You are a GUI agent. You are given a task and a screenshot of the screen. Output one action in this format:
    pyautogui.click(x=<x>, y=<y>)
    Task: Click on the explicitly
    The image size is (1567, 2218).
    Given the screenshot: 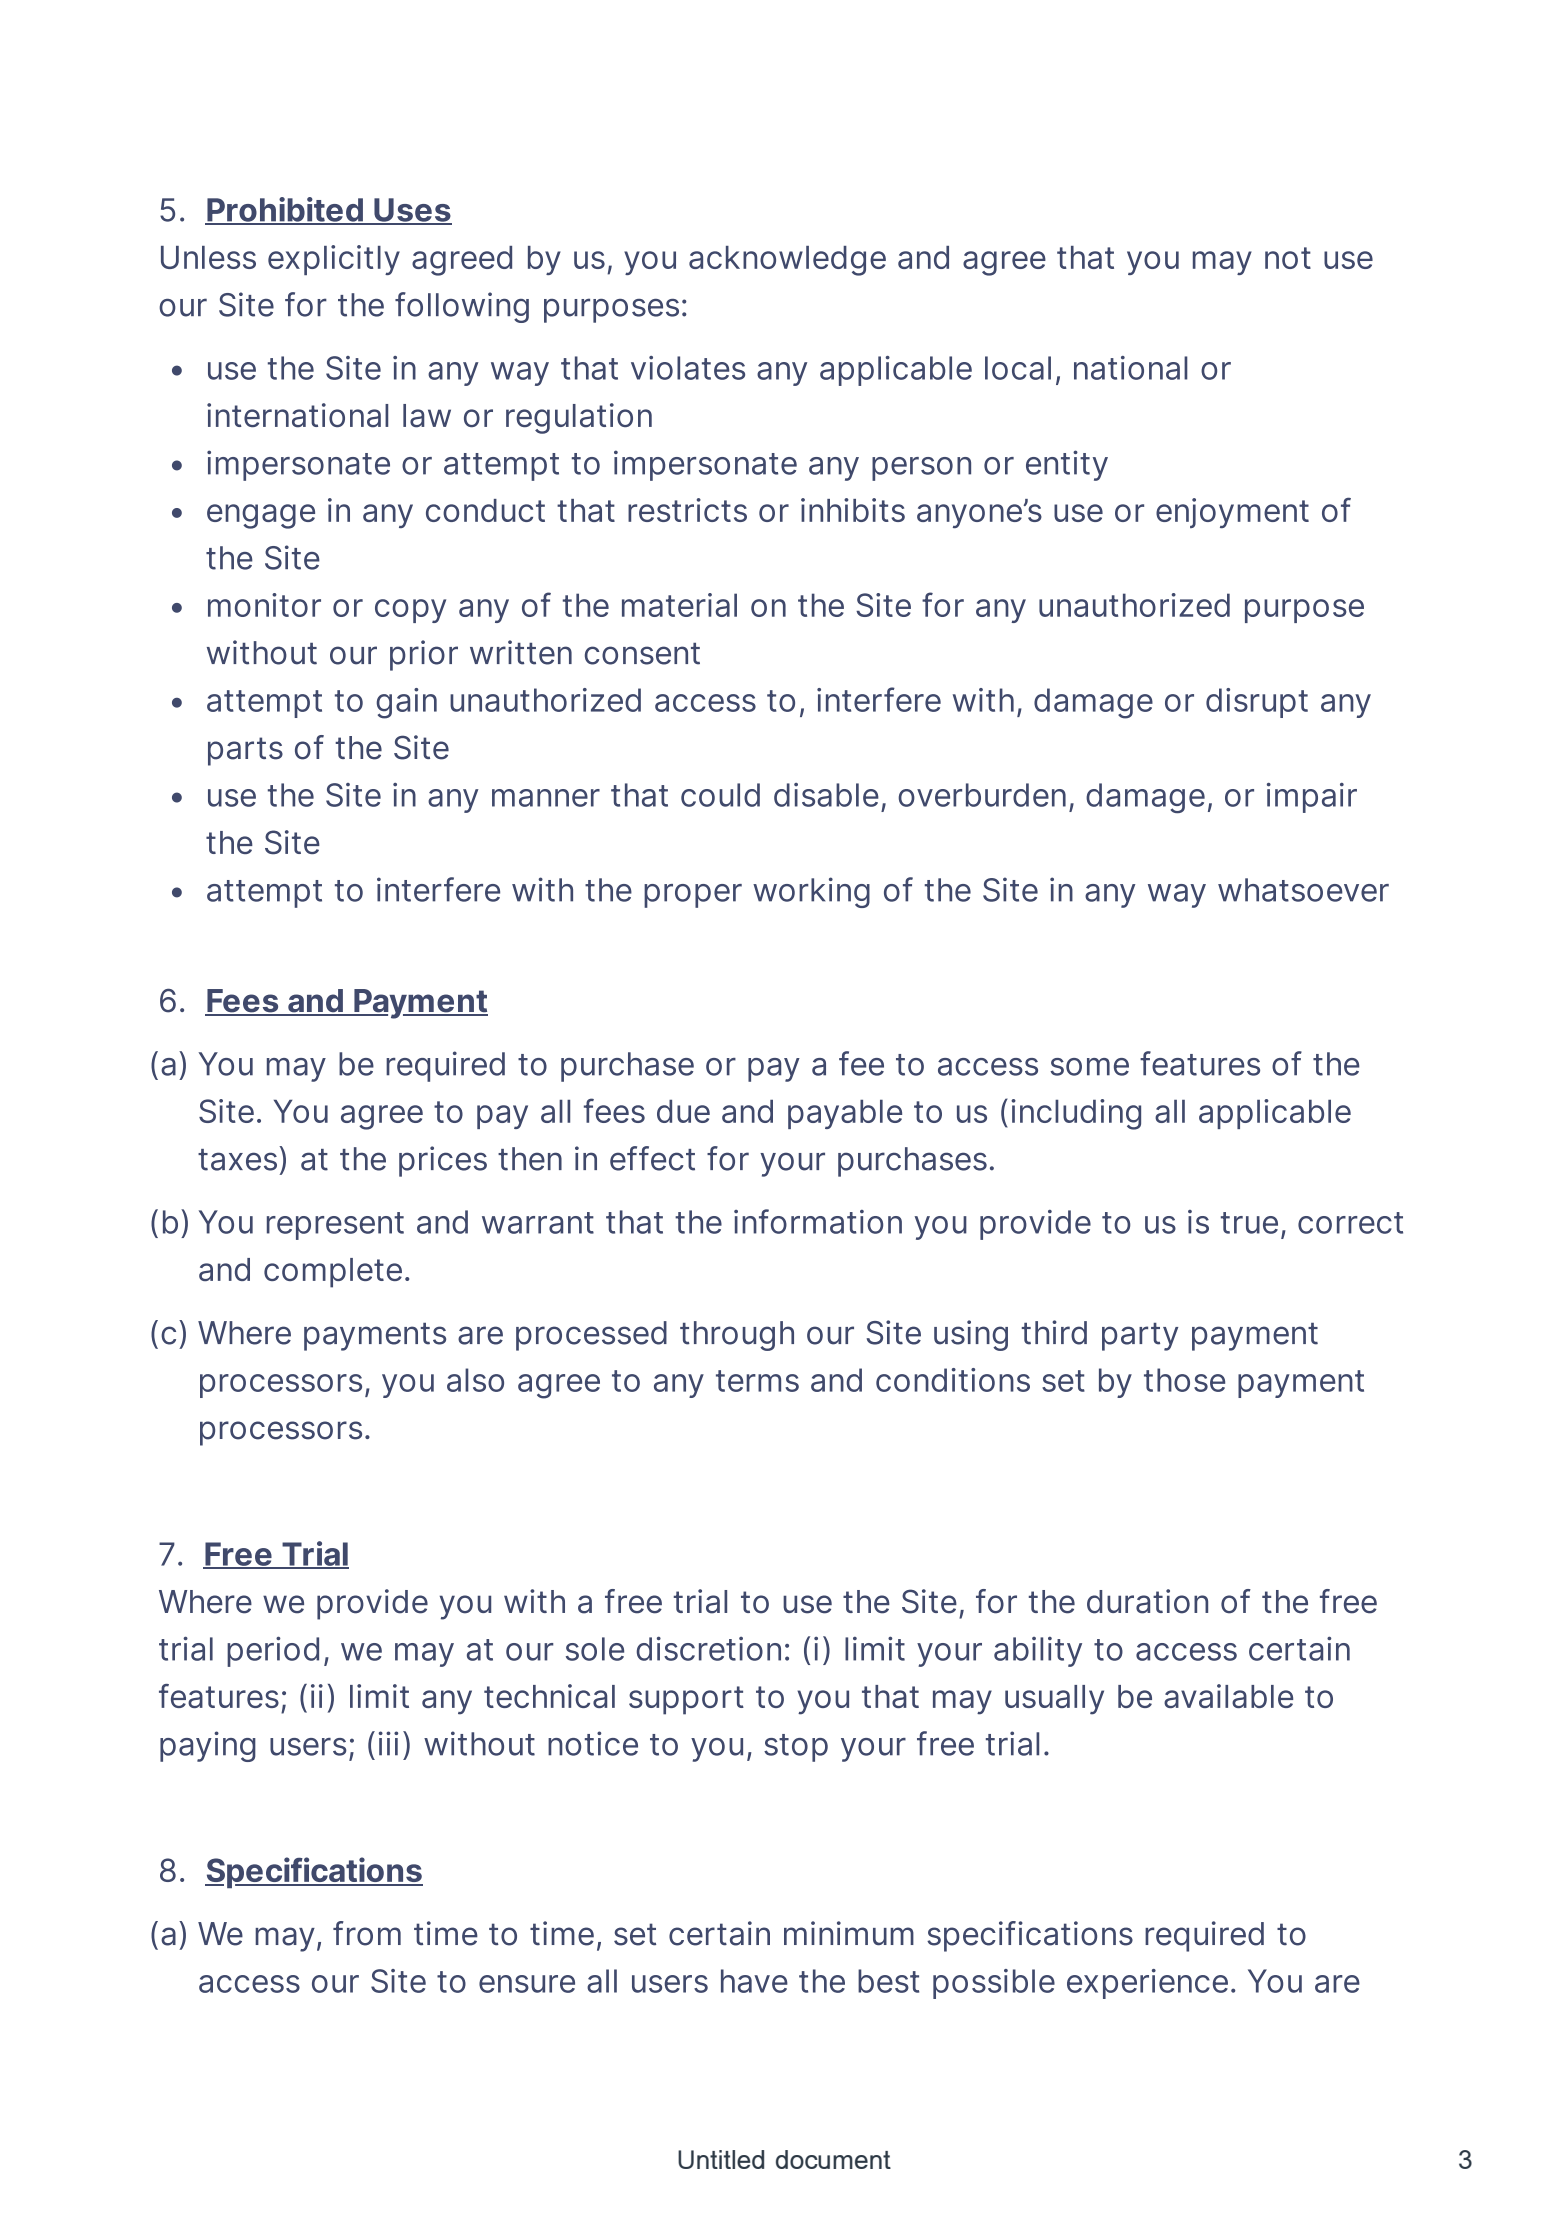 What is the action you would take?
    pyautogui.click(x=334, y=260)
